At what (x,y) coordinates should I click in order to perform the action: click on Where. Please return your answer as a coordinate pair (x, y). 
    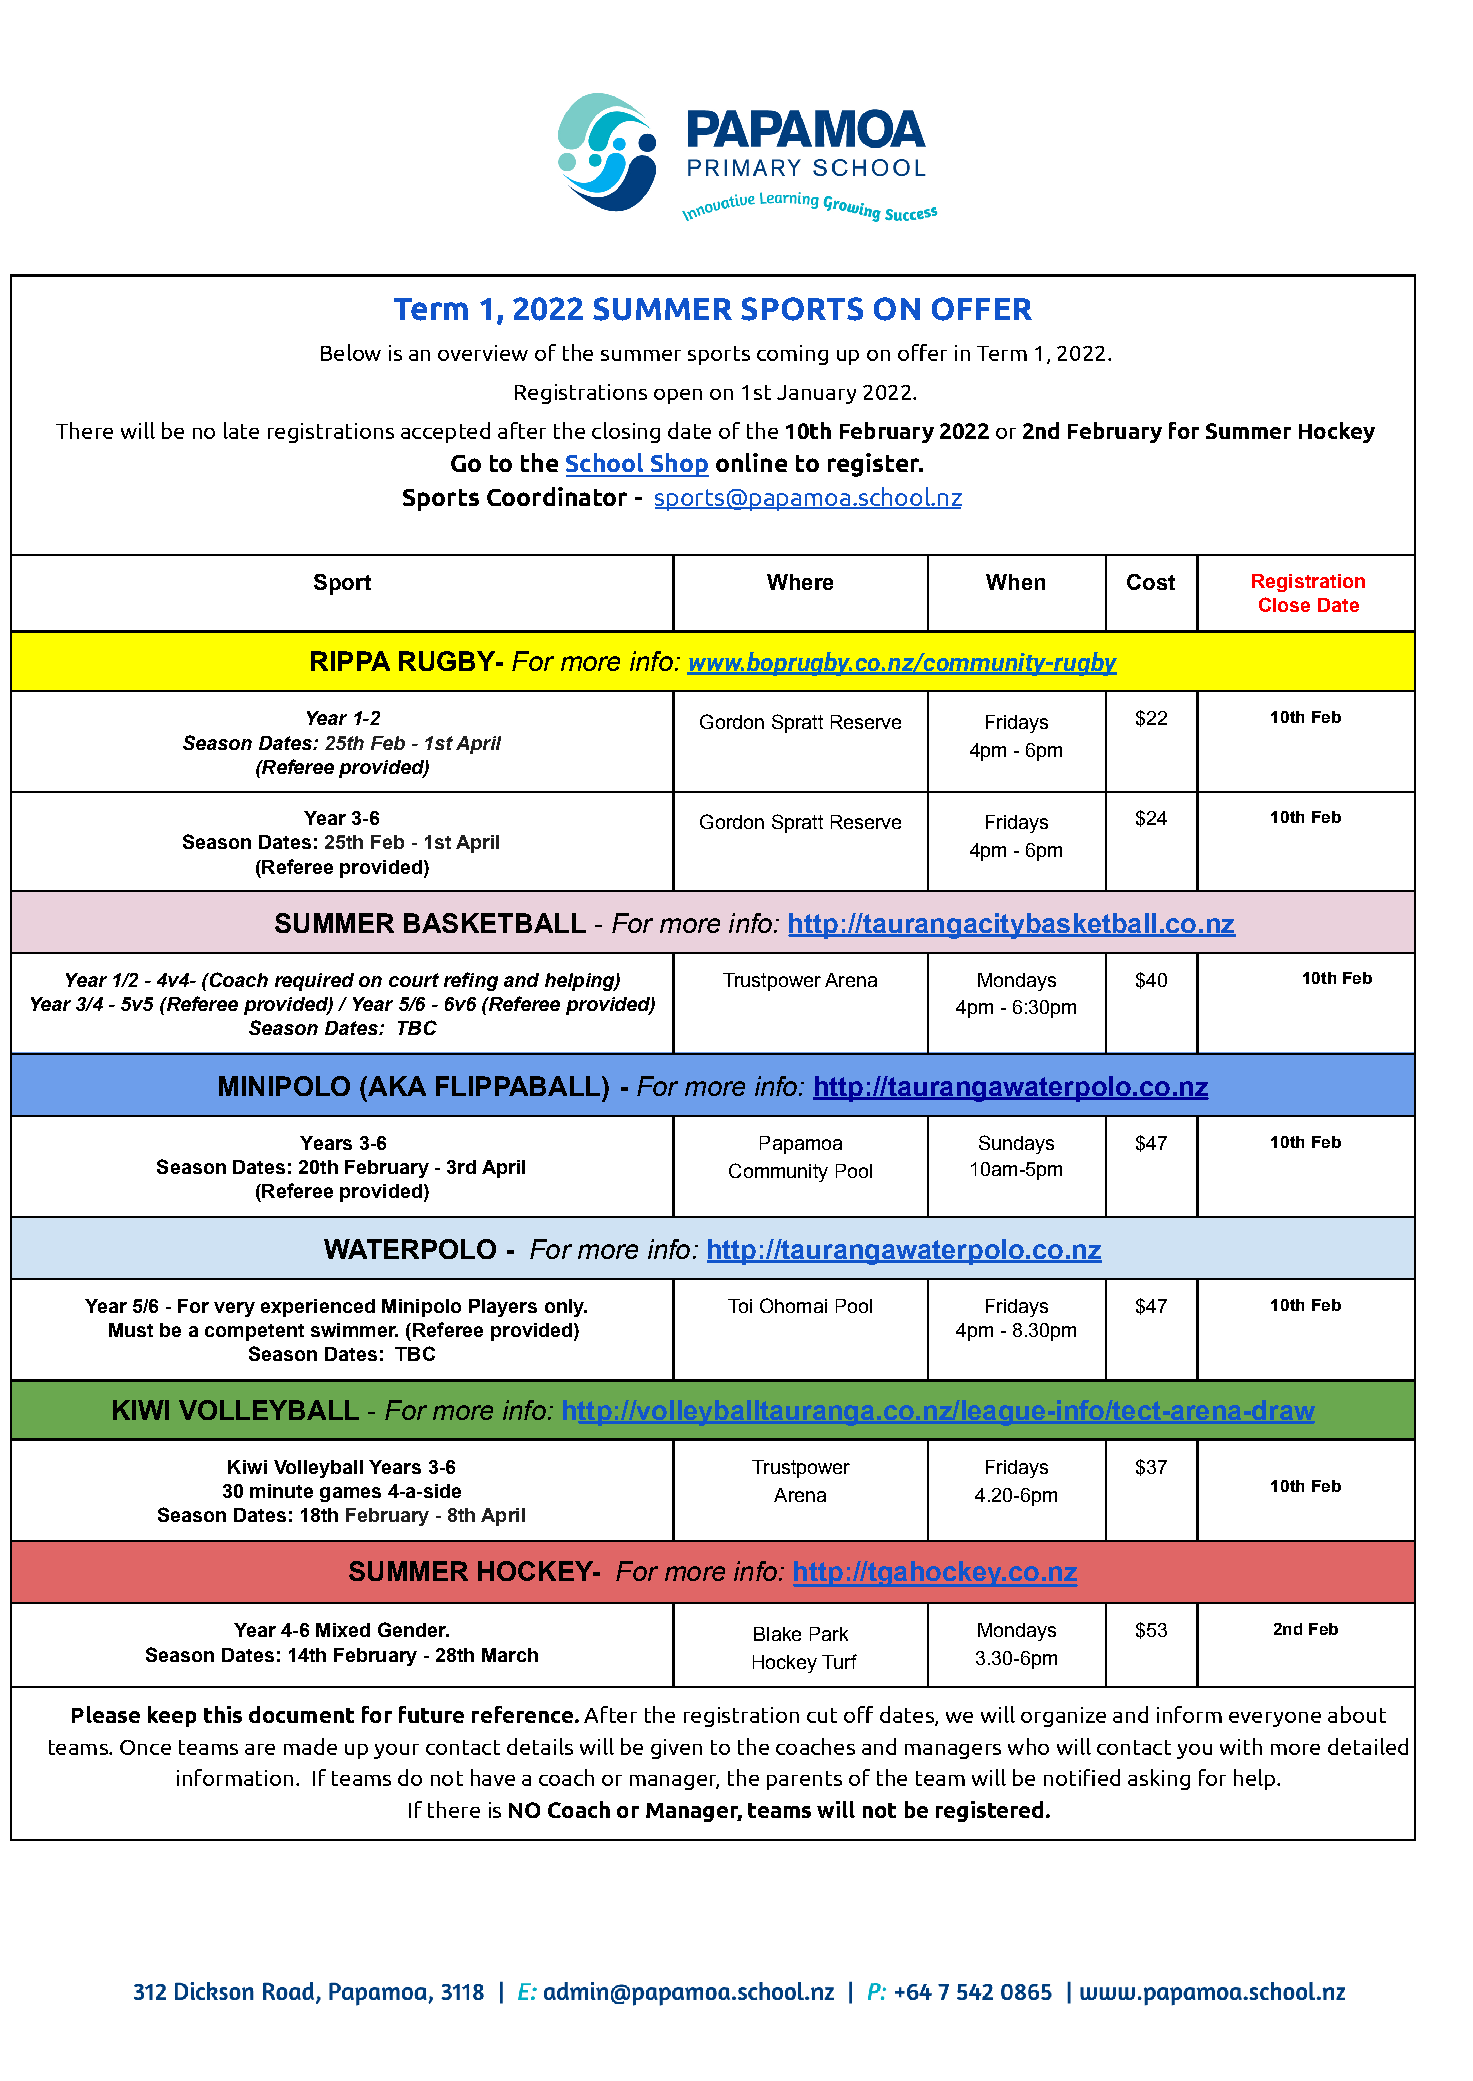
    Looking at the image, I should click on (800, 582).
